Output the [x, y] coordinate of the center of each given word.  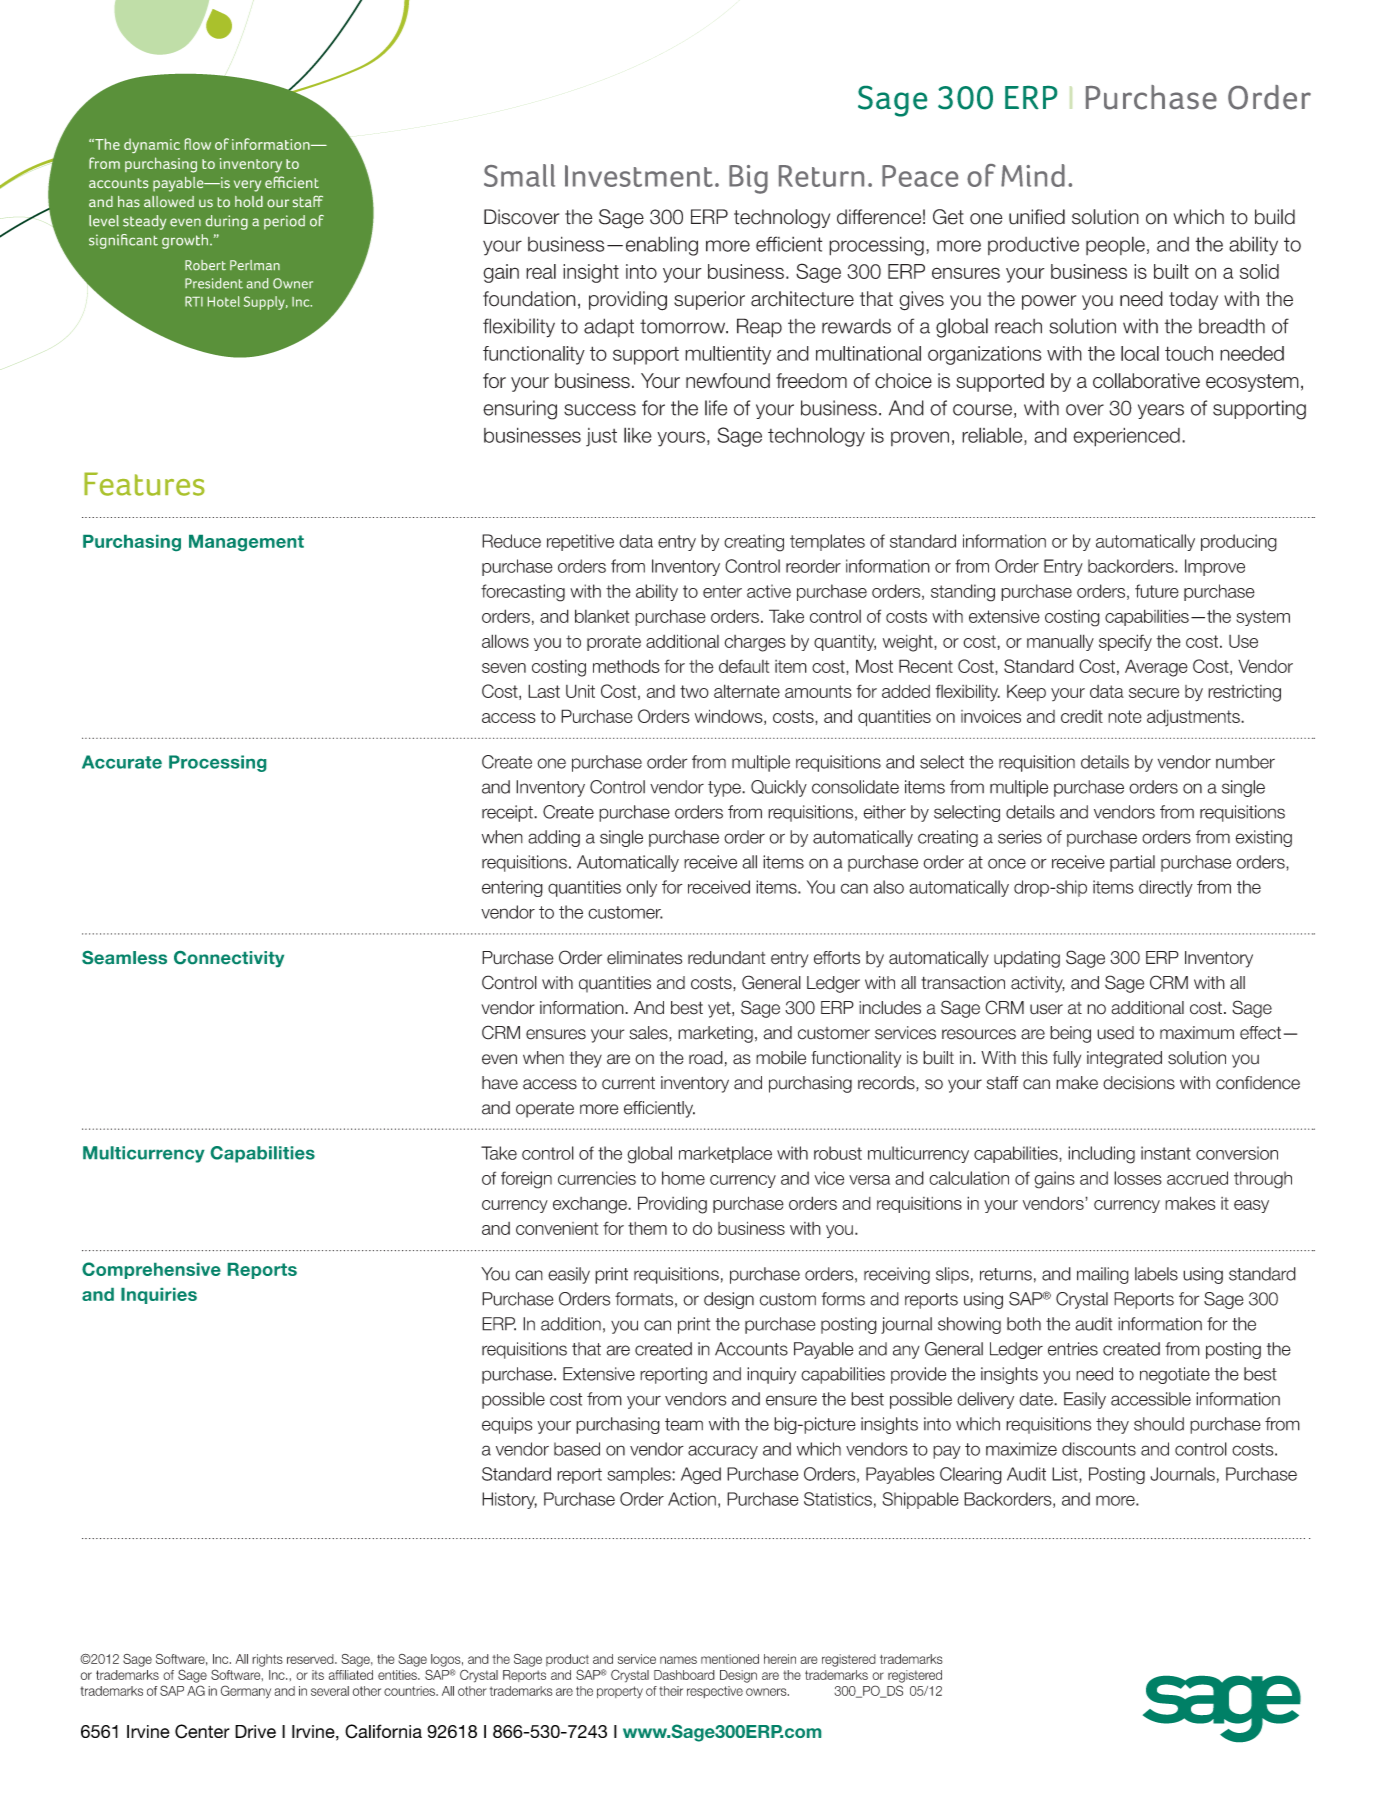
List [1066, 1475]
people [1115, 245]
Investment [639, 176]
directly [1166, 888]
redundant [727, 958]
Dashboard [684, 1675]
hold [249, 201]
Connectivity [229, 959]
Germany [246, 1692]
